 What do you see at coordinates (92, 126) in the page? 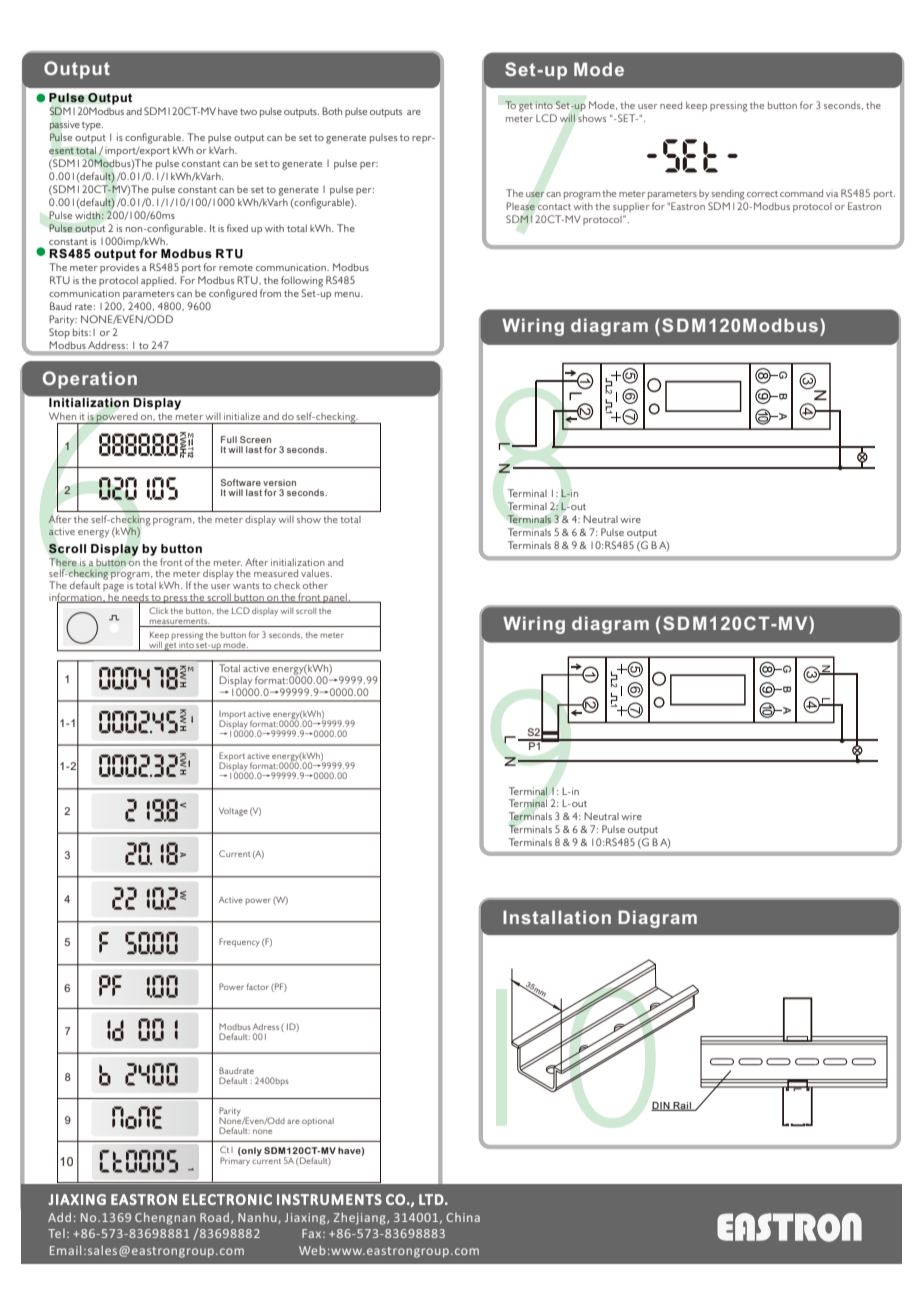
I see `type` at bounding box center [92, 126].
